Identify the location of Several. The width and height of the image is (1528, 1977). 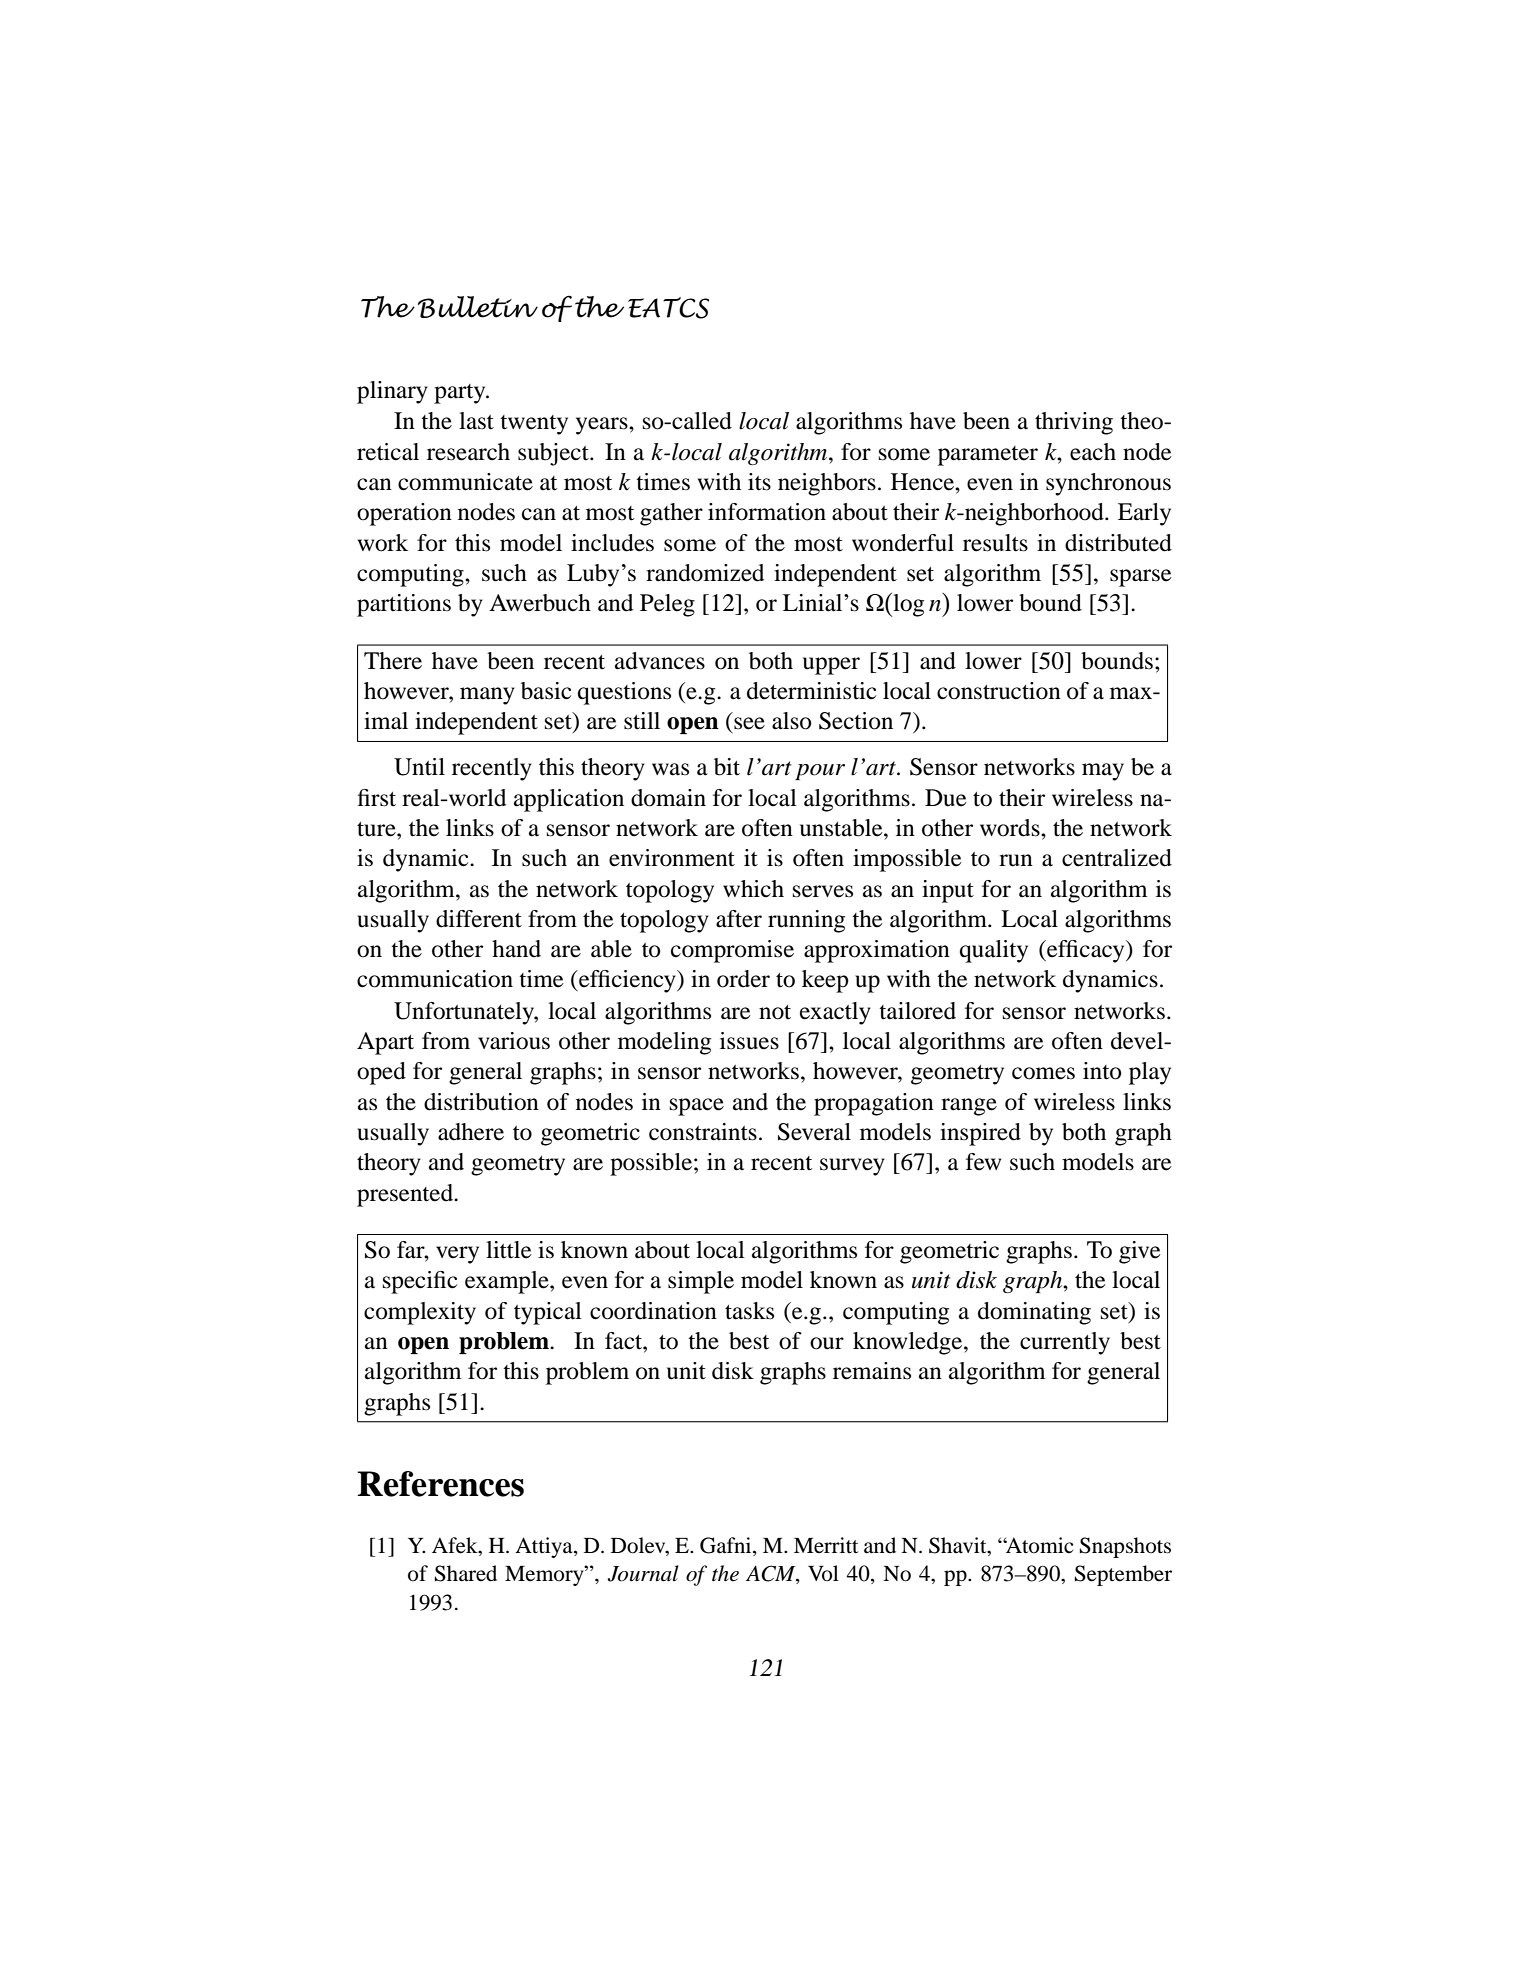
(814, 1132).
